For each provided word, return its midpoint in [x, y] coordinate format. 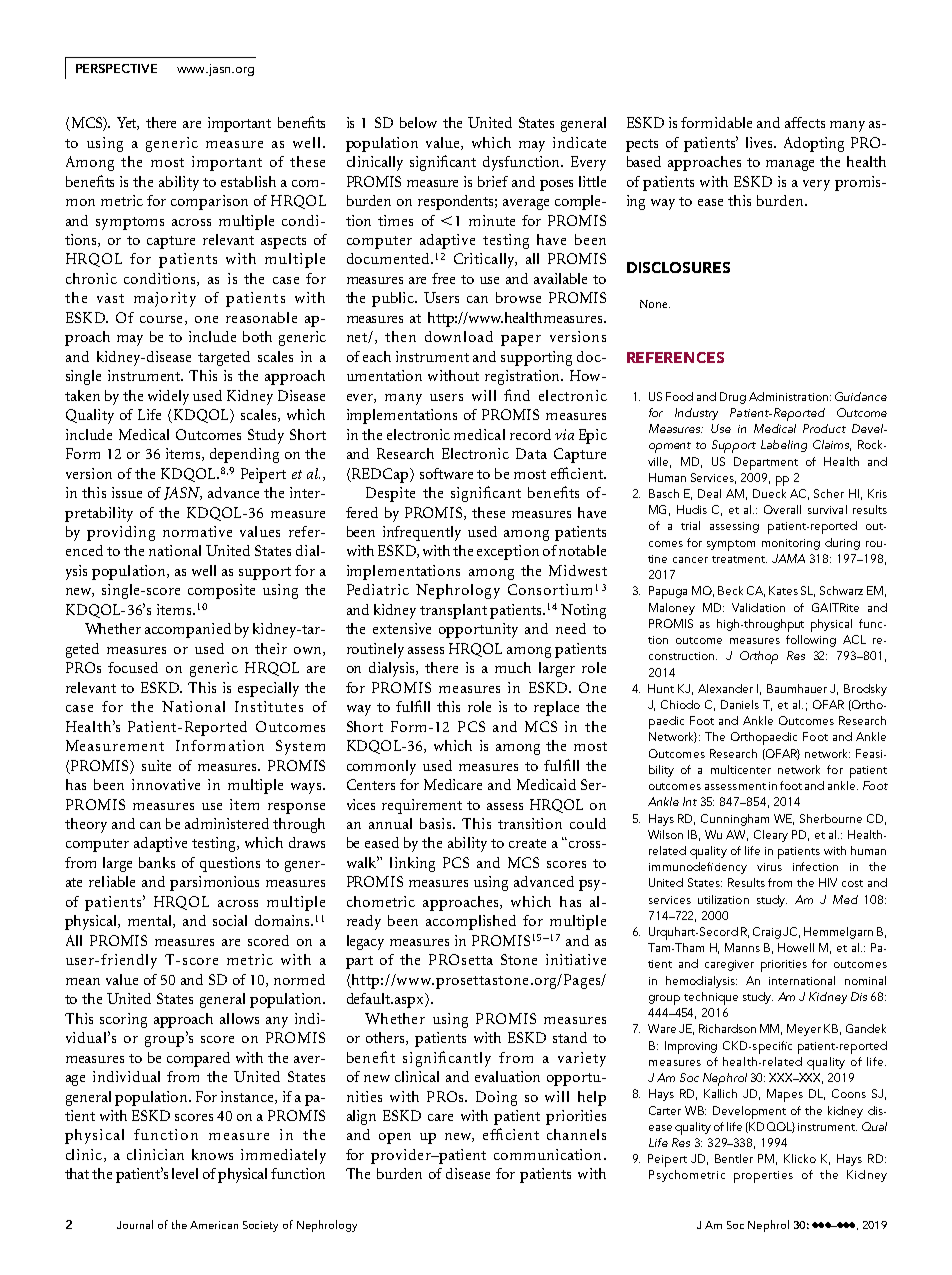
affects [805, 122]
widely [168, 397]
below [418, 122]
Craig [767, 933]
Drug [733, 398]
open [395, 1138]
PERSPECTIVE [116, 68]
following [811, 641]
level [185, 1173]
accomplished [471, 922]
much [513, 667]
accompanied [188, 630]
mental [151, 921]
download [459, 336]
